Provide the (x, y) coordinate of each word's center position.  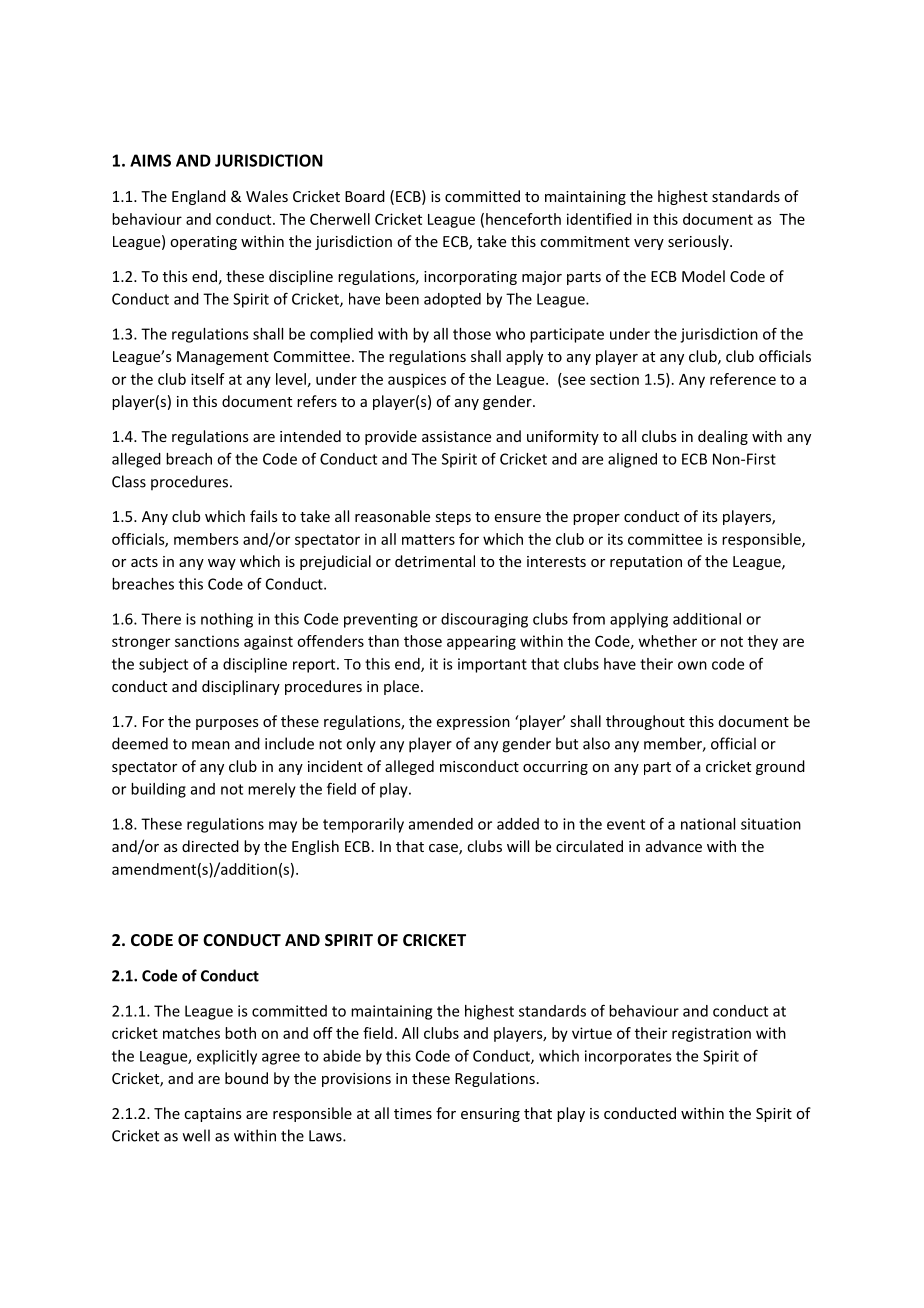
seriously (699, 242)
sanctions (207, 641)
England (199, 197)
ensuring (490, 1115)
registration (711, 1034)
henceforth (523, 219)
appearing (481, 642)
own (692, 665)
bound (246, 1078)
